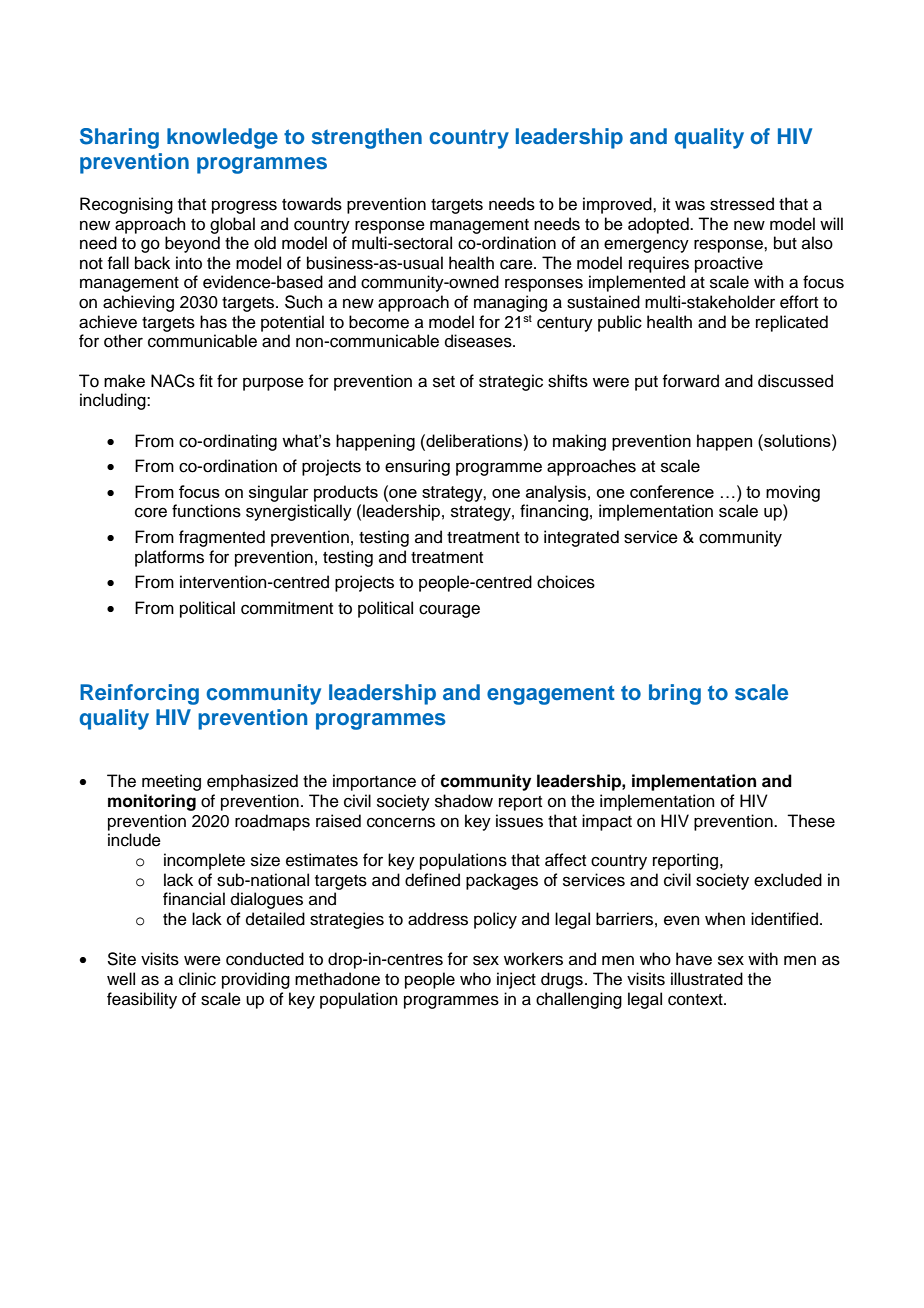 This document has width=924, height=1308. What do you see at coordinates (793, 493) in the document?
I see `moving` at bounding box center [793, 493].
